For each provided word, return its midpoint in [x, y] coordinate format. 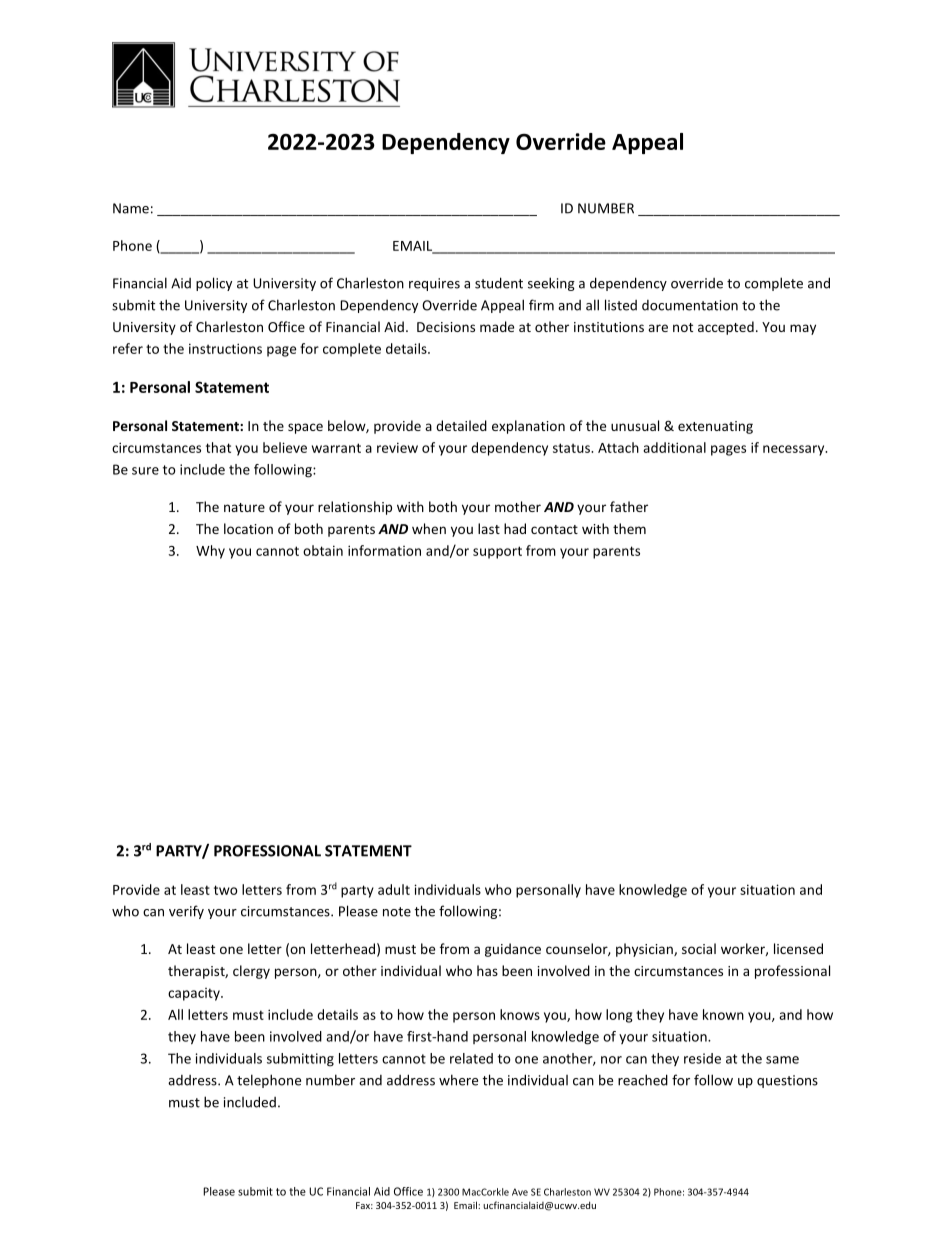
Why [210, 552]
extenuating [715, 427]
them [629, 528]
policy [214, 284]
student [499, 283]
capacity [195, 994]
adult [394, 889]
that [218, 447]
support [497, 552]
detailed [461, 425]
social [699, 948]
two [225, 890]
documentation [690, 305]
